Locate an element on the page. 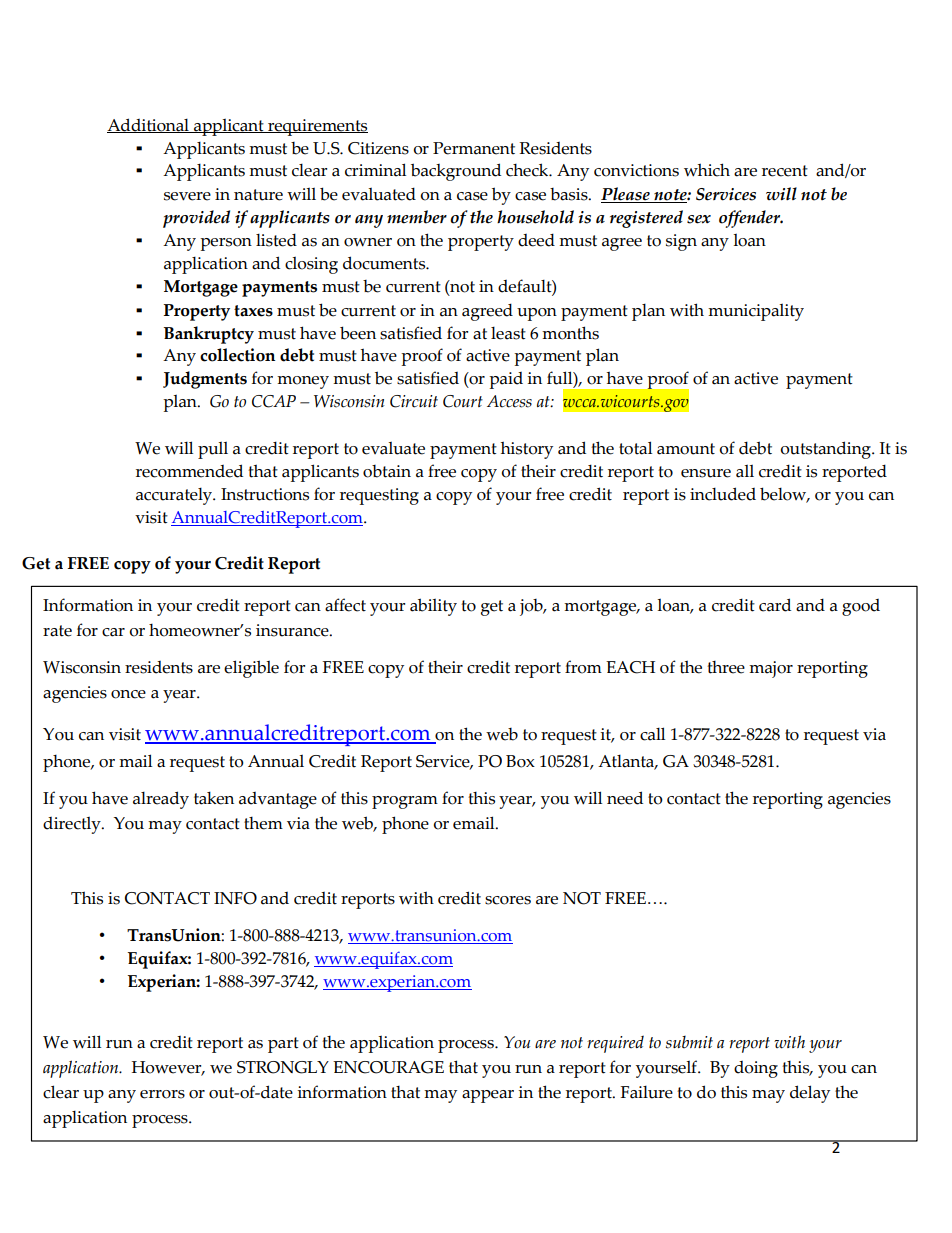 The image size is (952, 1233). recommended is located at coordinates (189, 471).
